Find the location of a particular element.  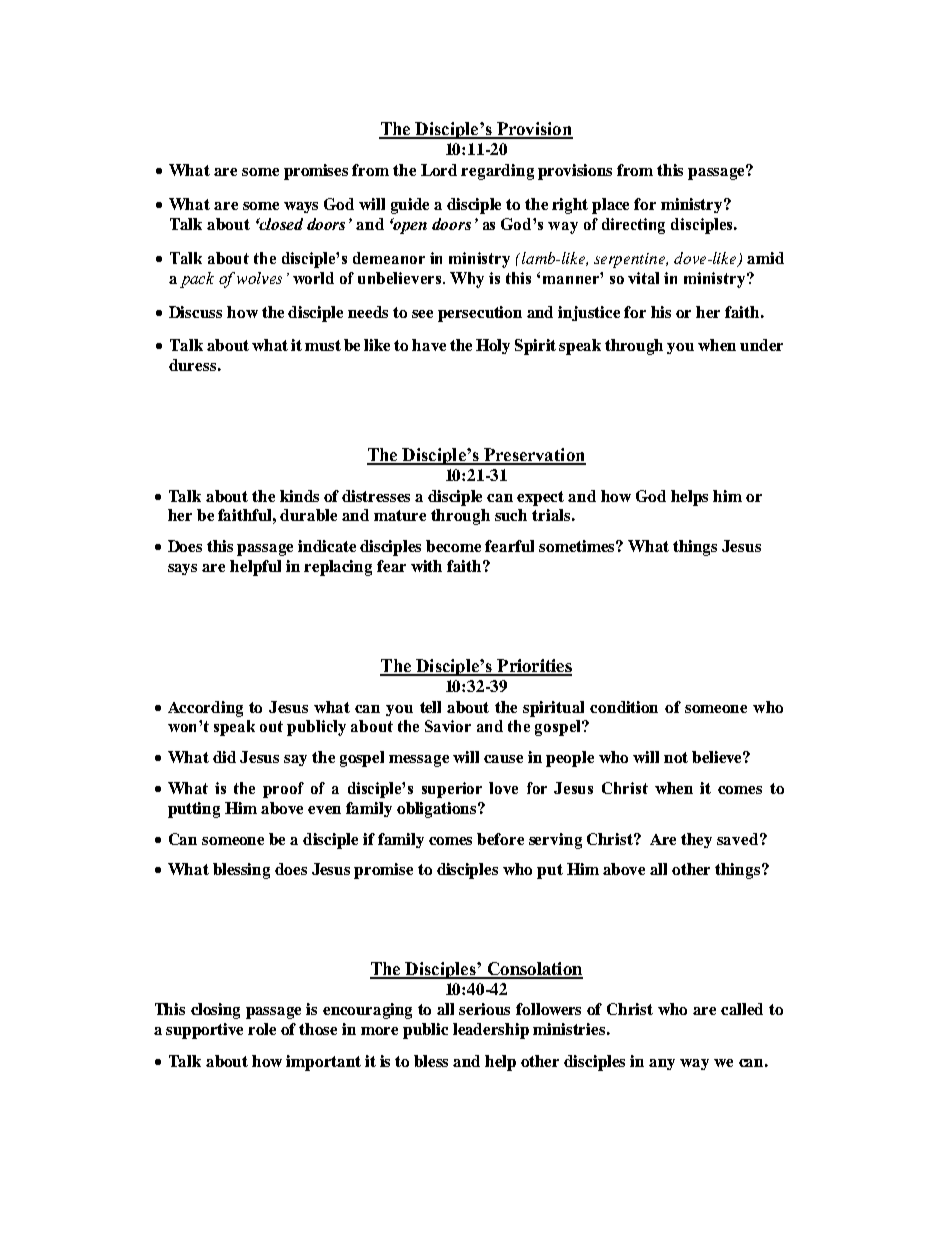

did is located at coordinates (224, 757).
